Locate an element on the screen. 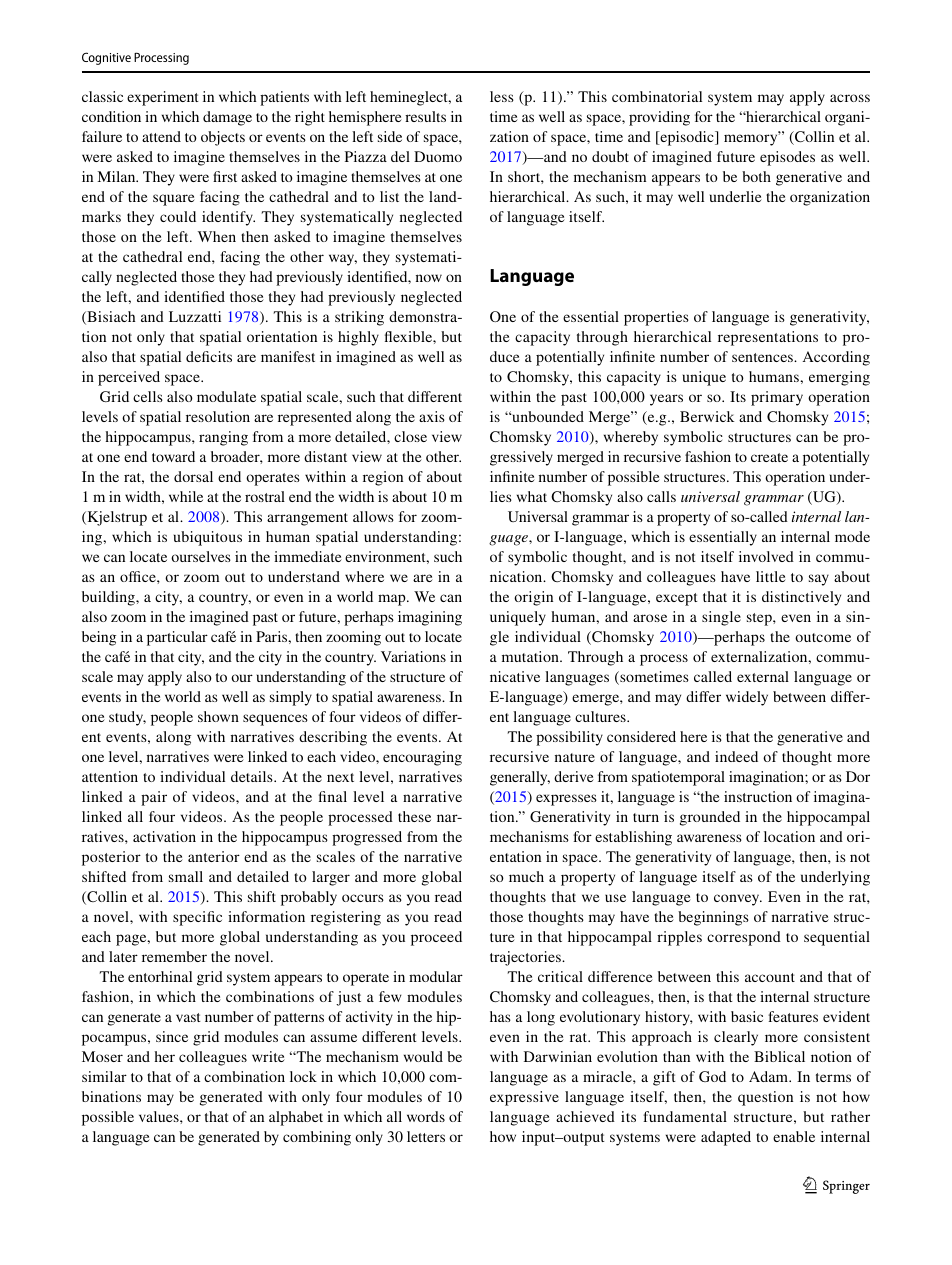 The image size is (952, 1265). less is located at coordinates (502, 96).
